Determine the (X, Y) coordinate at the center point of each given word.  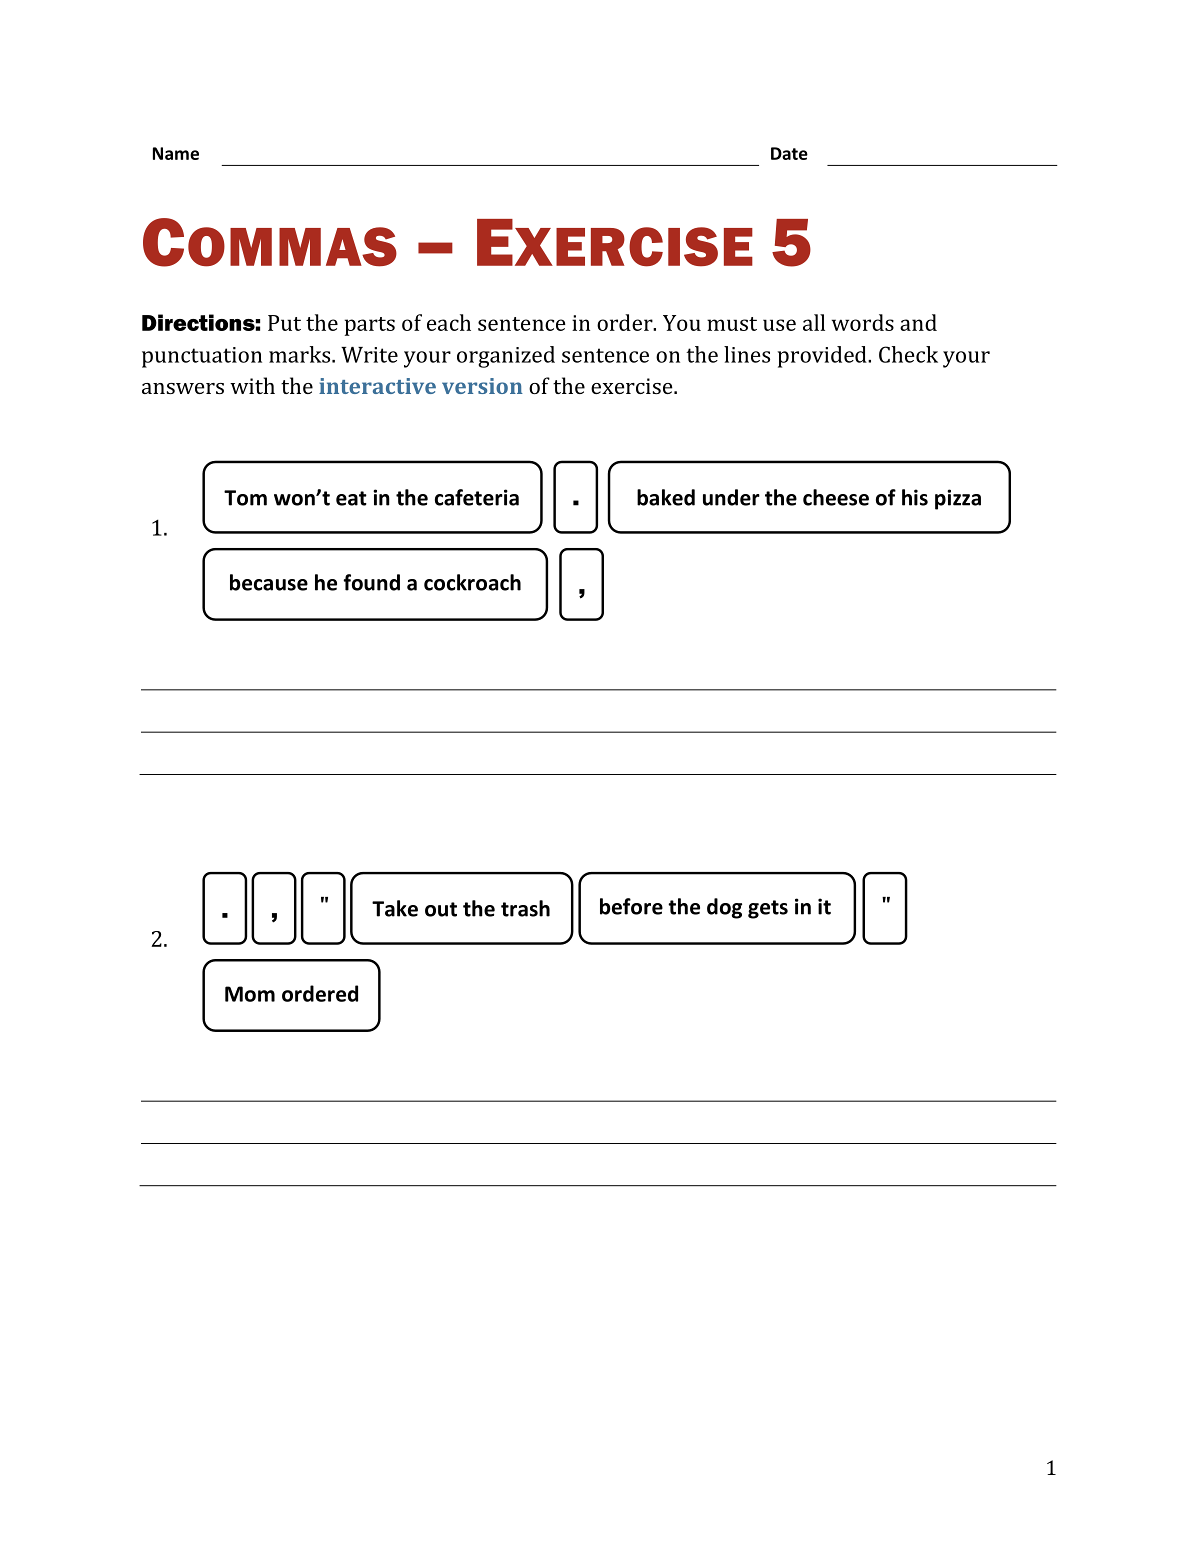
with (252, 385)
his (915, 497)
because (269, 582)
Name (176, 153)
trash (525, 908)
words (863, 322)
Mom (250, 994)
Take (395, 908)
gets (768, 909)
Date (789, 153)
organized (506, 357)
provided (823, 357)
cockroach (472, 582)
